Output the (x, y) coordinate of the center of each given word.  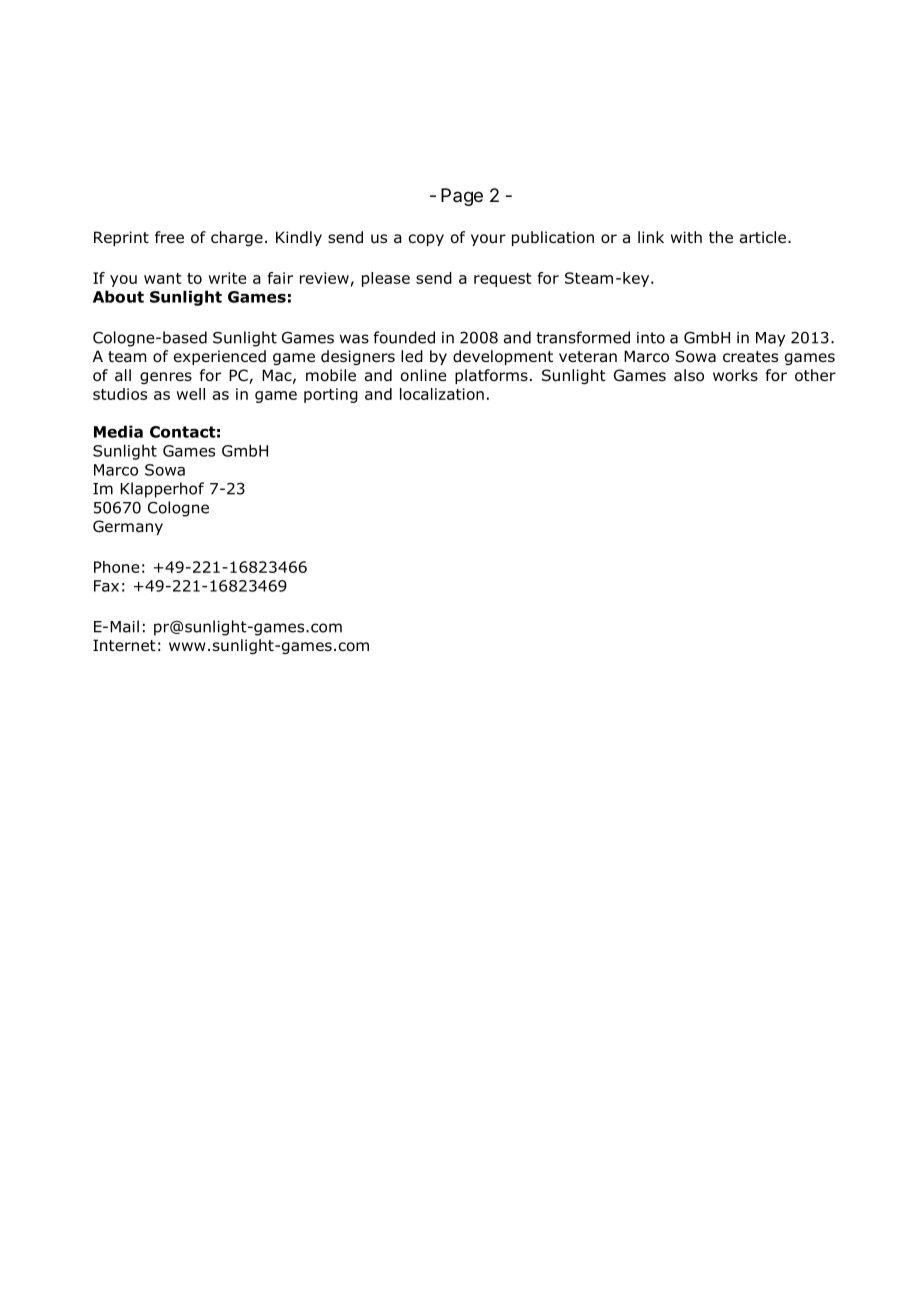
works (735, 375)
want (162, 278)
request (502, 280)
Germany (128, 527)
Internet (124, 645)
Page (462, 197)
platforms (491, 376)
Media (118, 431)
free (169, 237)
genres (166, 378)
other (815, 375)
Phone (116, 567)
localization (442, 394)
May (770, 339)
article (764, 237)
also (689, 375)
